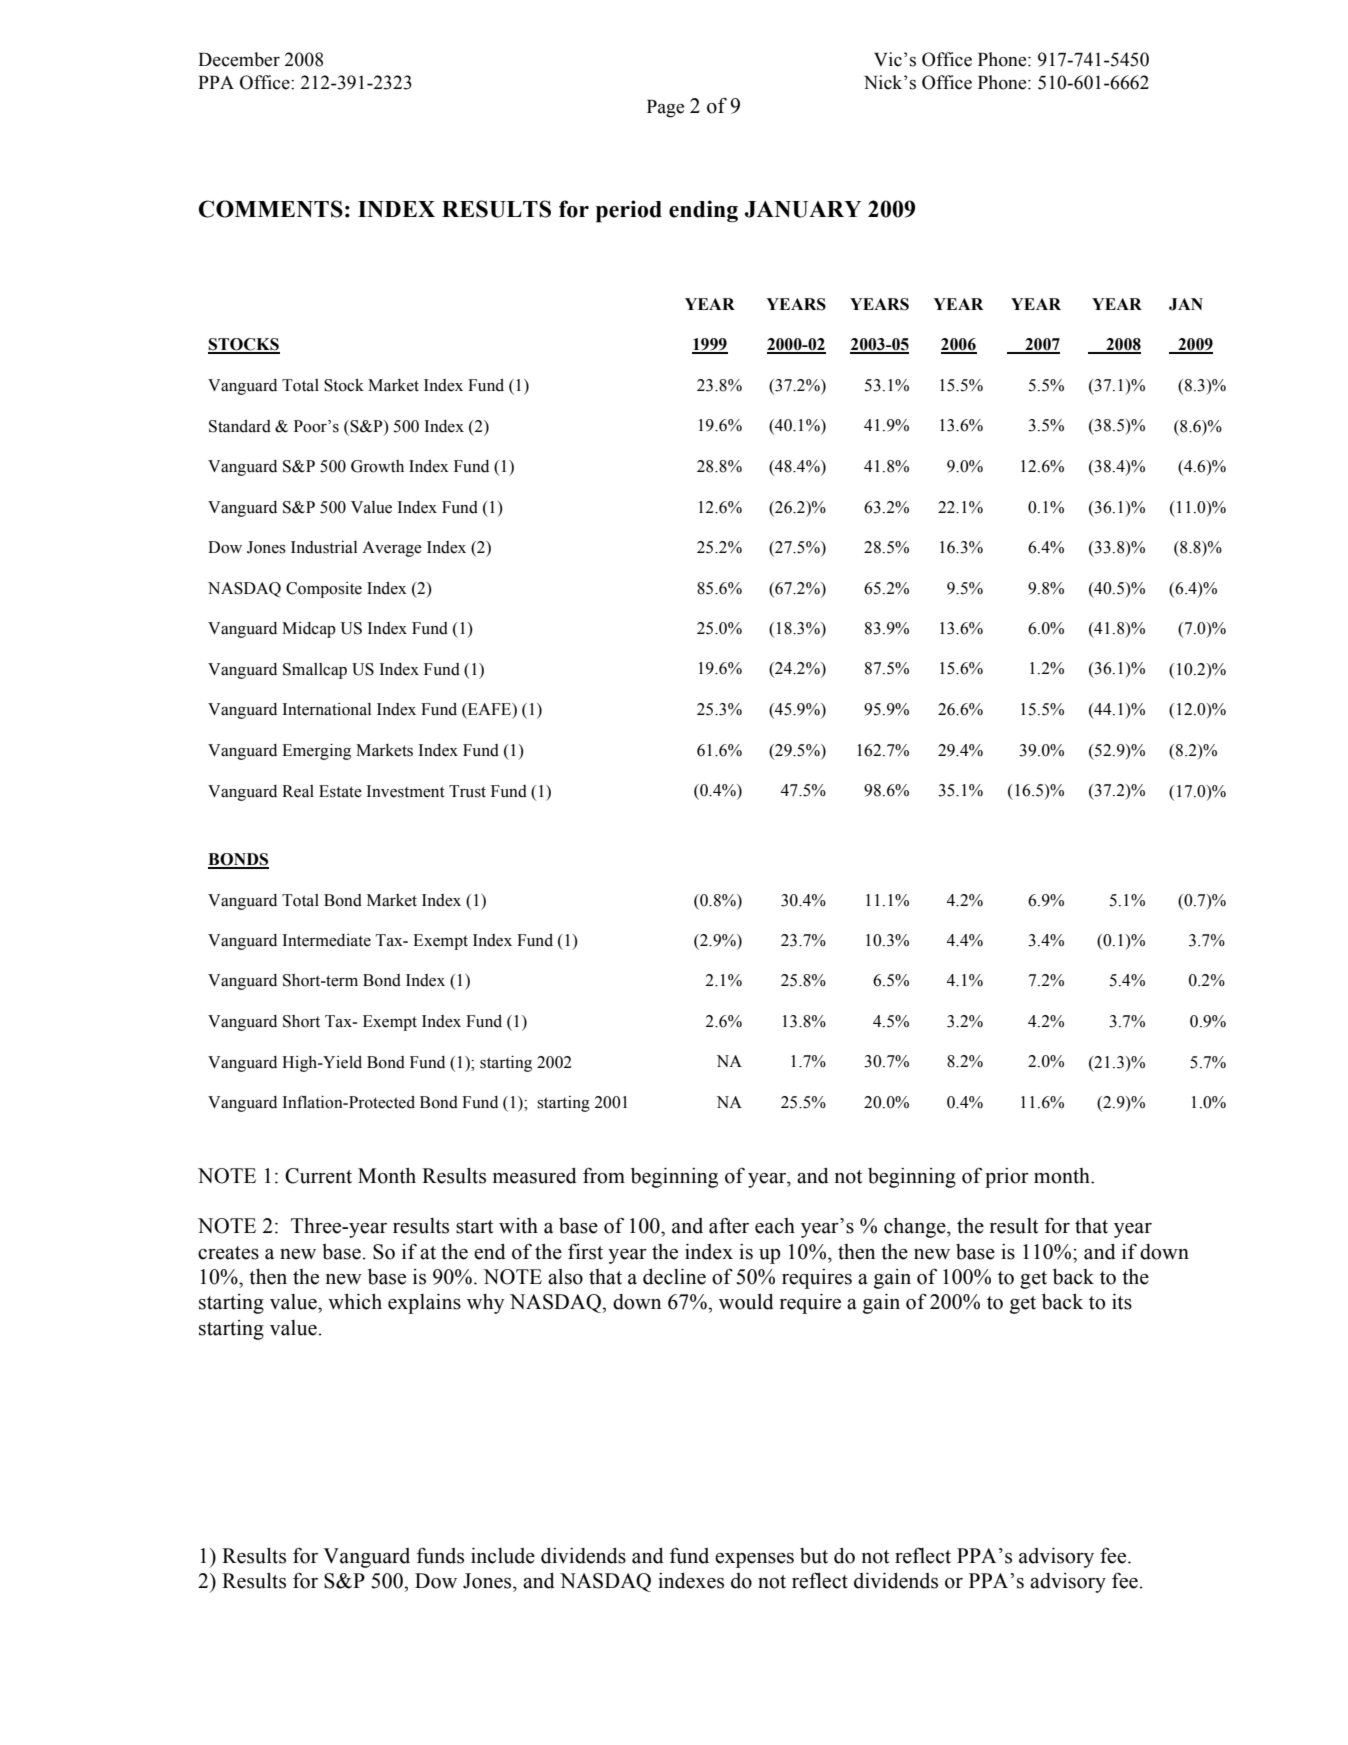  What do you see at coordinates (340, 791) in the page?
I see `Estate` at bounding box center [340, 791].
